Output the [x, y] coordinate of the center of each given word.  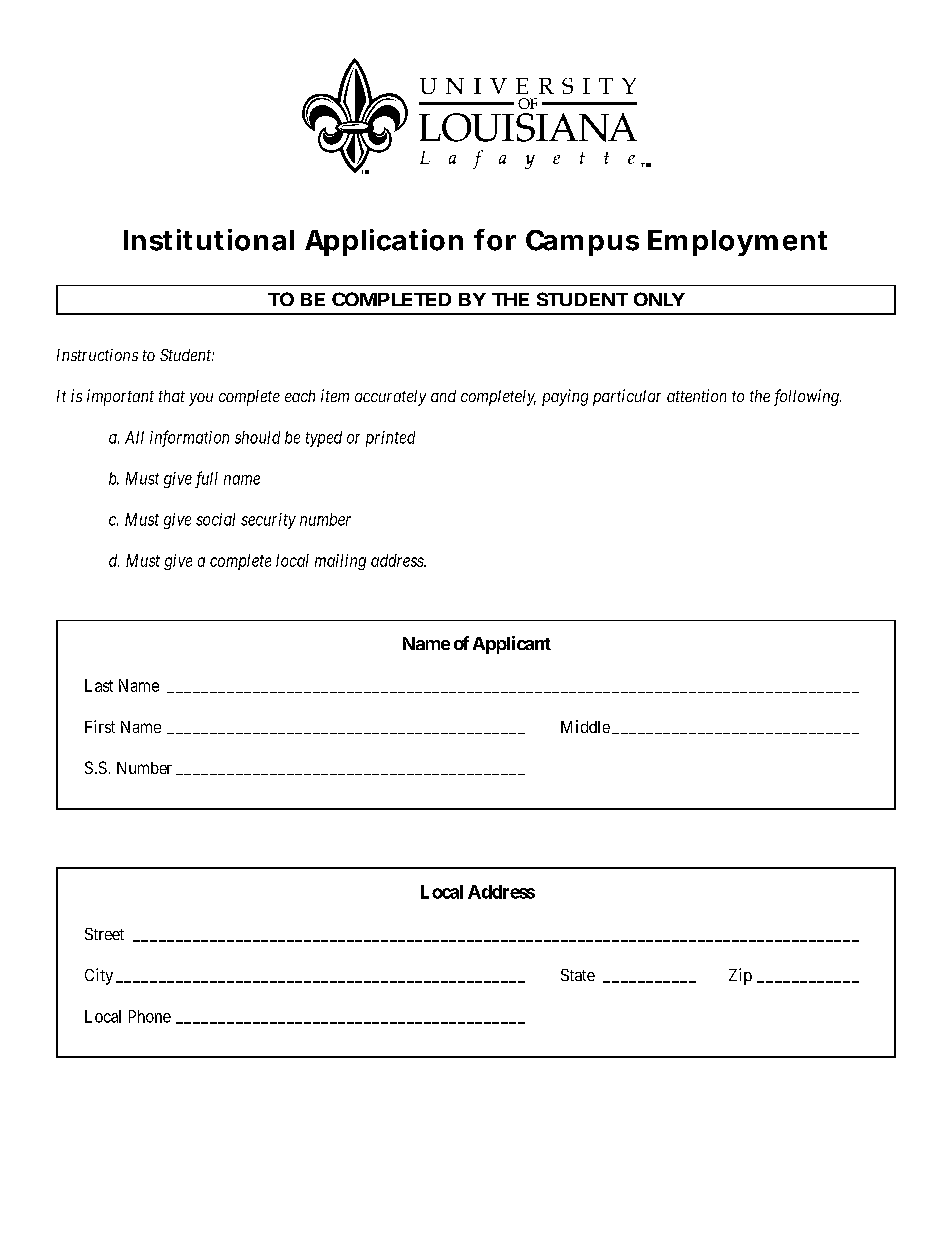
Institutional [209, 240]
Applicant [512, 645]
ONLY [659, 299]
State [578, 975]
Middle [585, 726]
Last [99, 685]
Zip [740, 976]
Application [384, 242]
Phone [150, 1016]
